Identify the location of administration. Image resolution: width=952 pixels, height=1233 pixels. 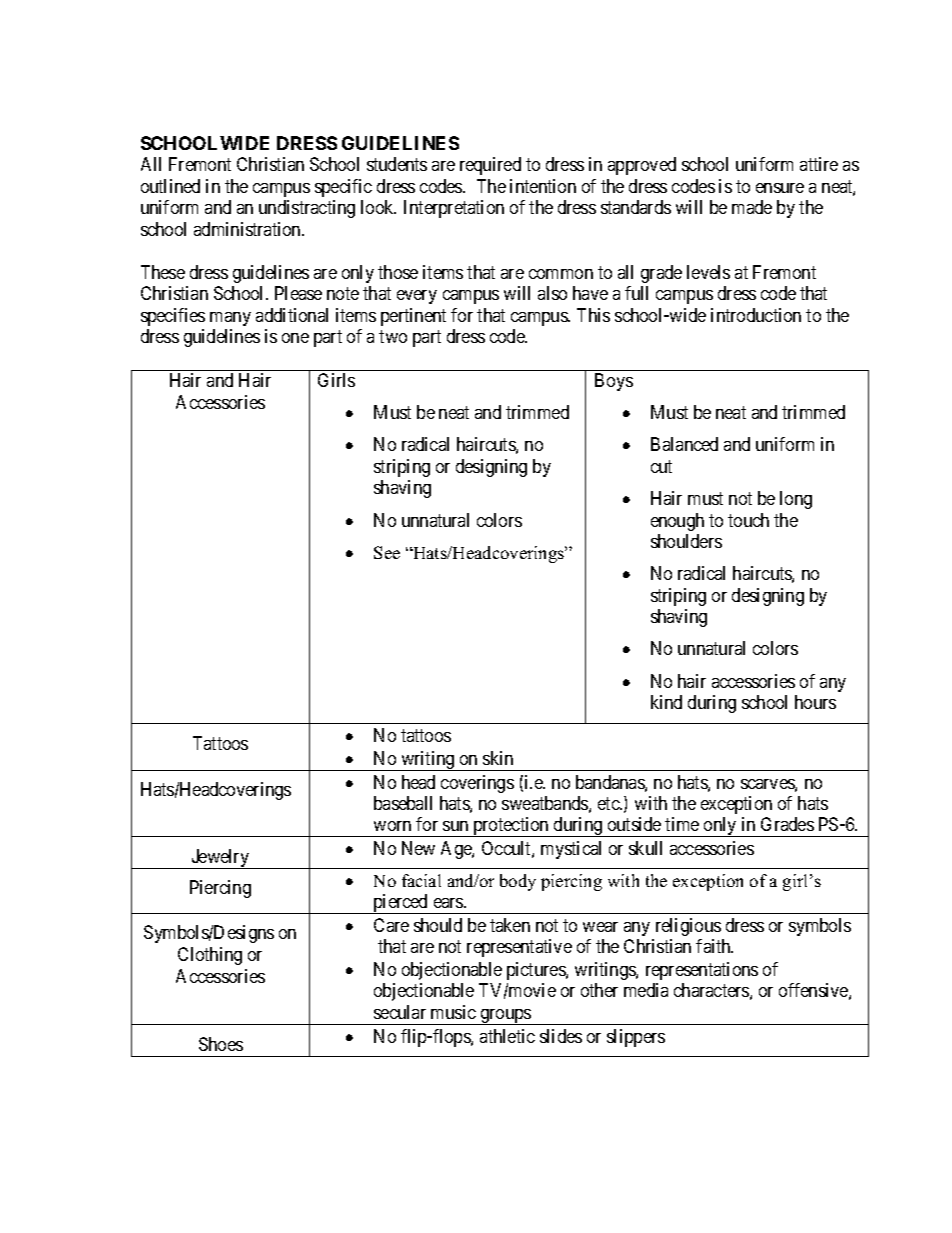
(248, 229).
